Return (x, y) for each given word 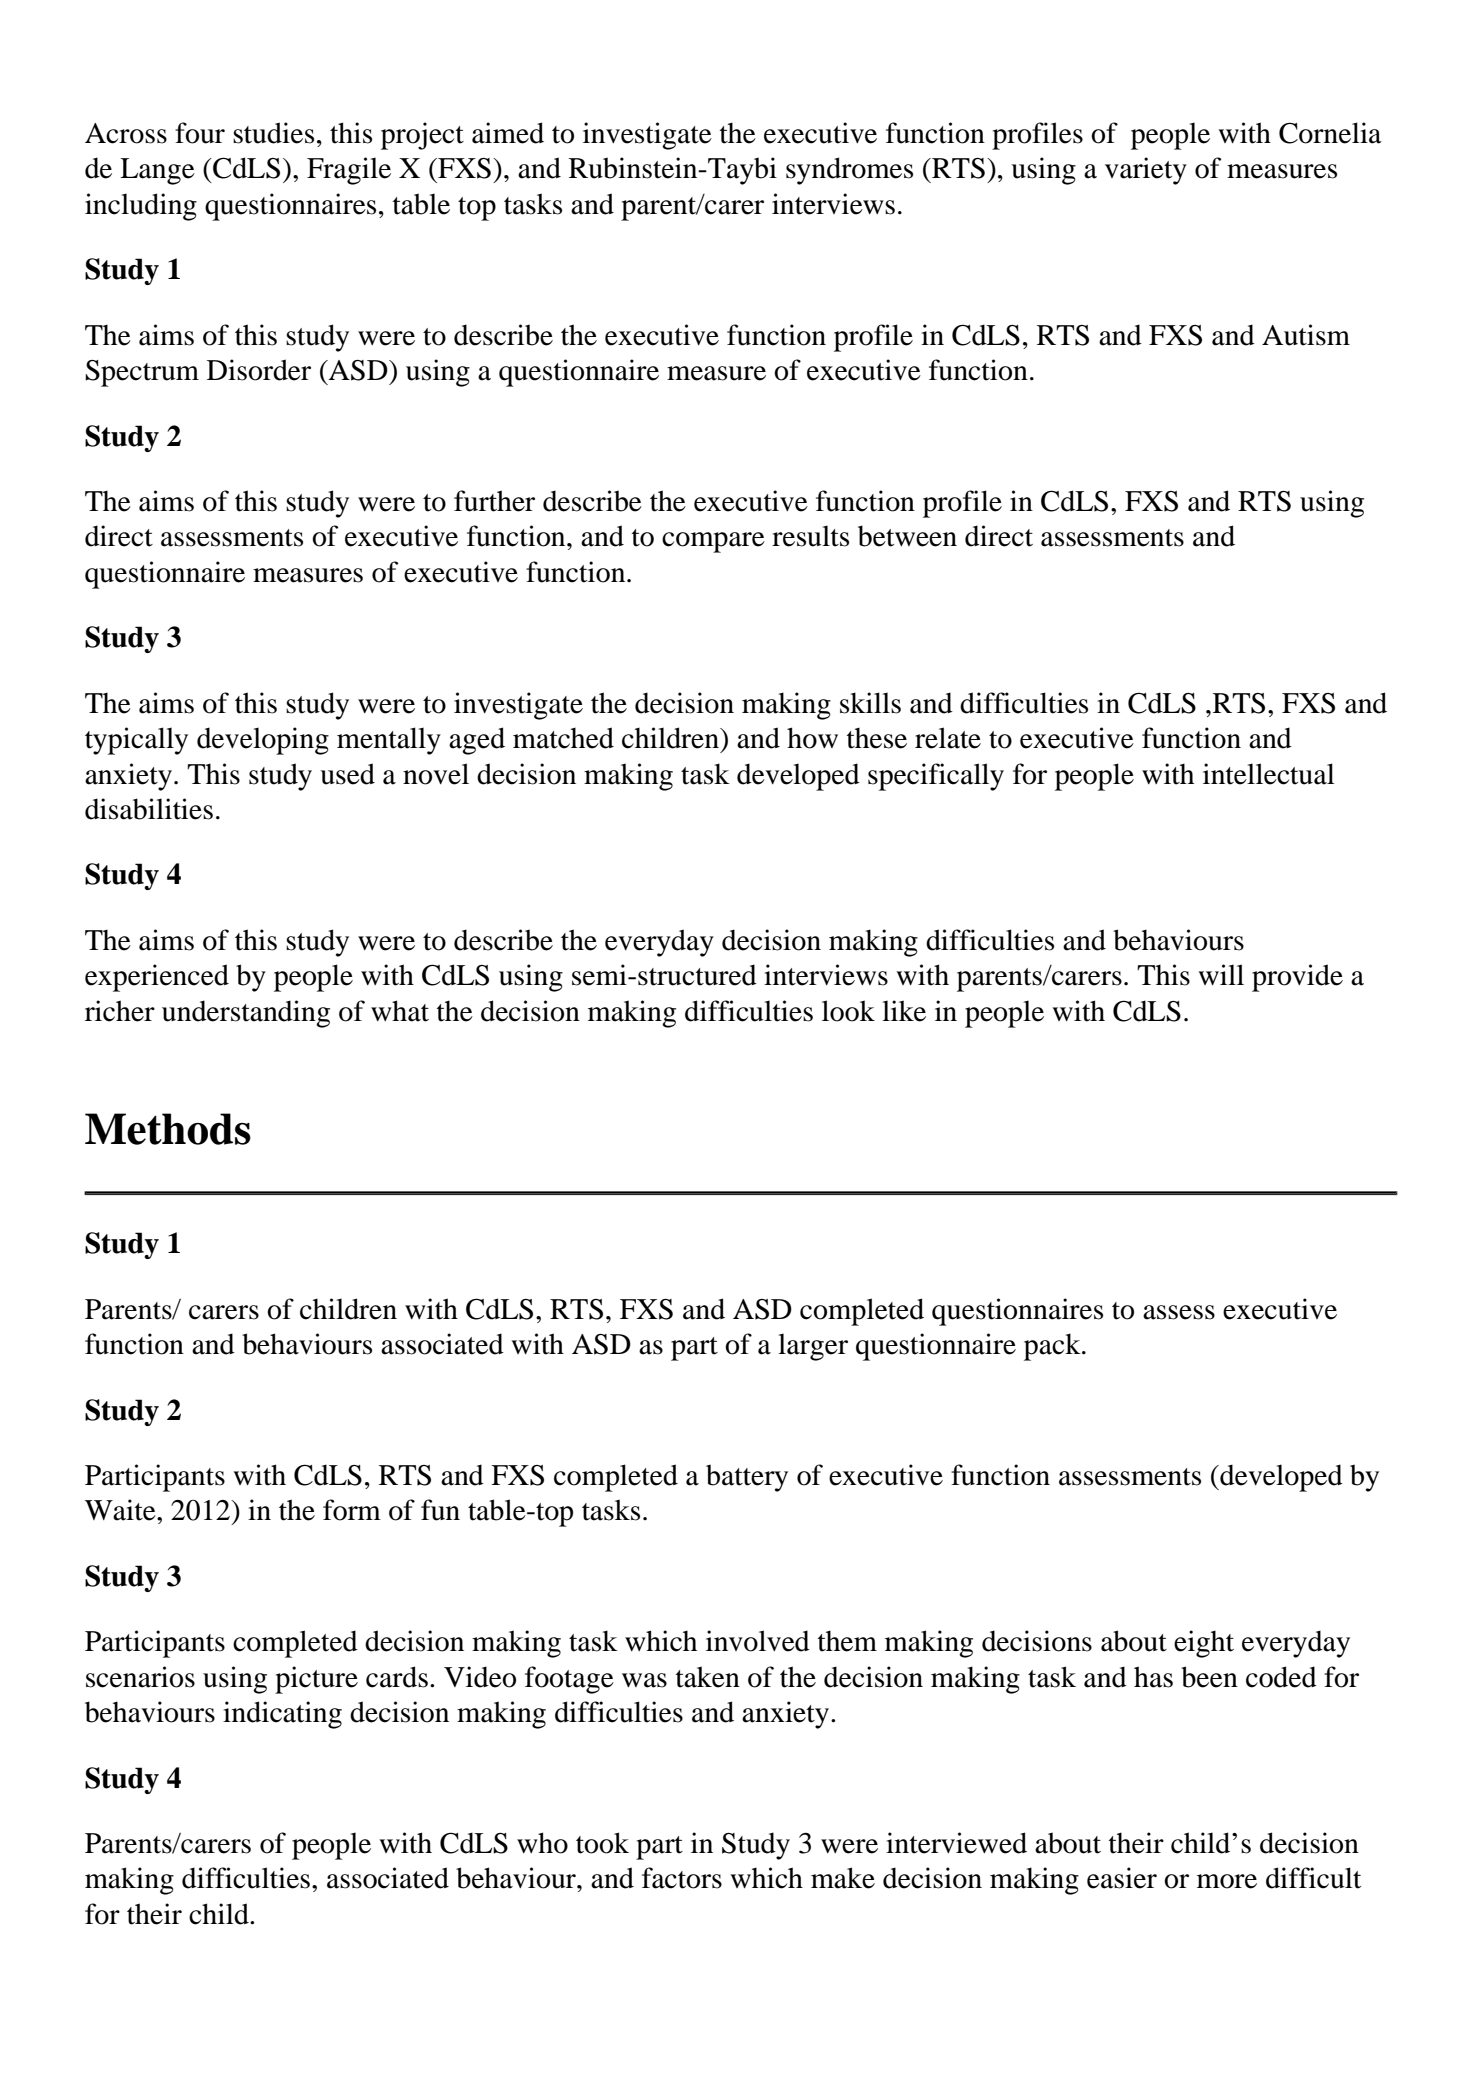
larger (813, 1347)
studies (273, 133)
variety (1146, 171)
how (812, 738)
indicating (282, 1715)
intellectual (1269, 774)
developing (263, 741)
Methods (168, 1129)
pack (1053, 1347)
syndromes (849, 171)
